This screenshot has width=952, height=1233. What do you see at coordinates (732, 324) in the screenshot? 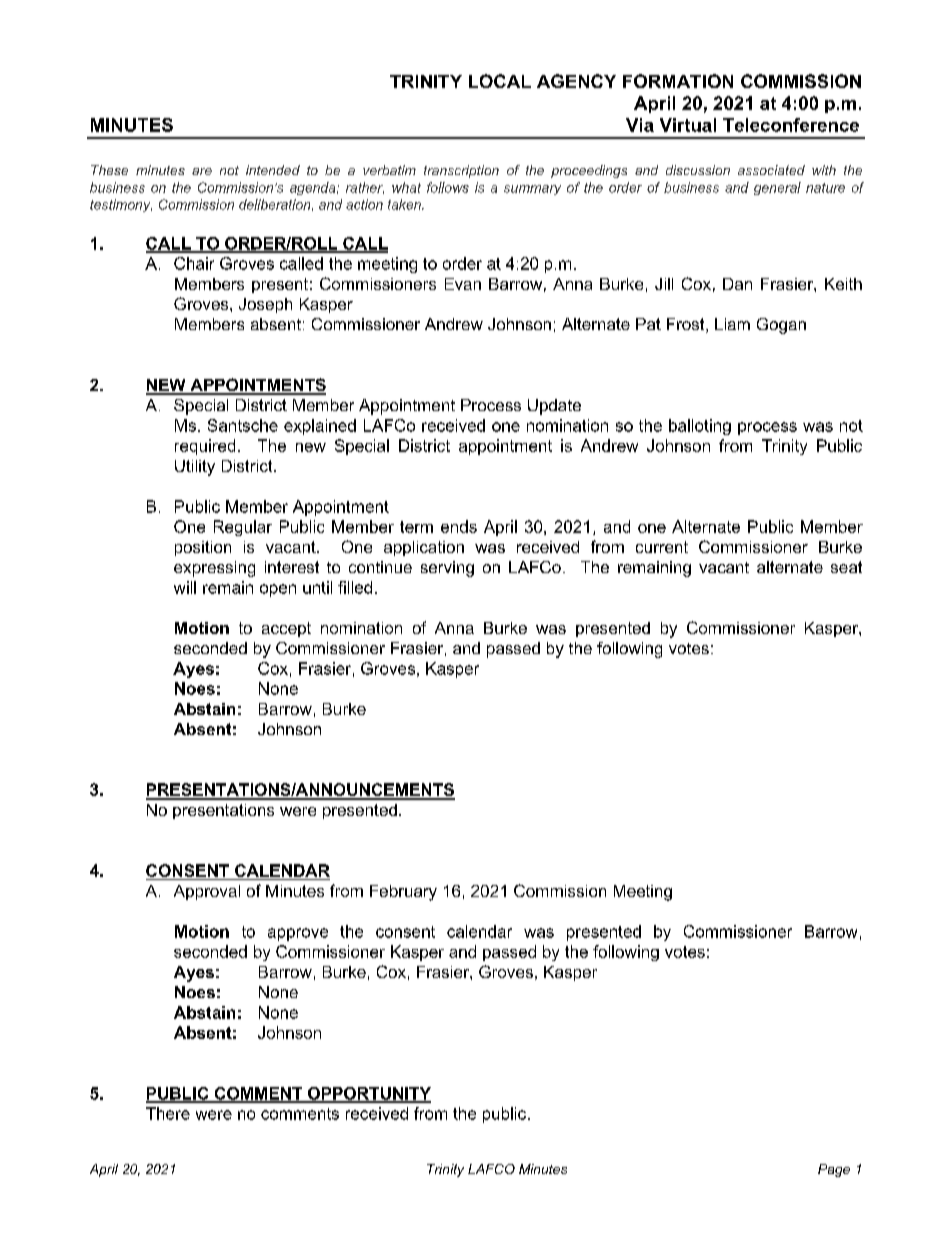
I see `Liam` at bounding box center [732, 324].
